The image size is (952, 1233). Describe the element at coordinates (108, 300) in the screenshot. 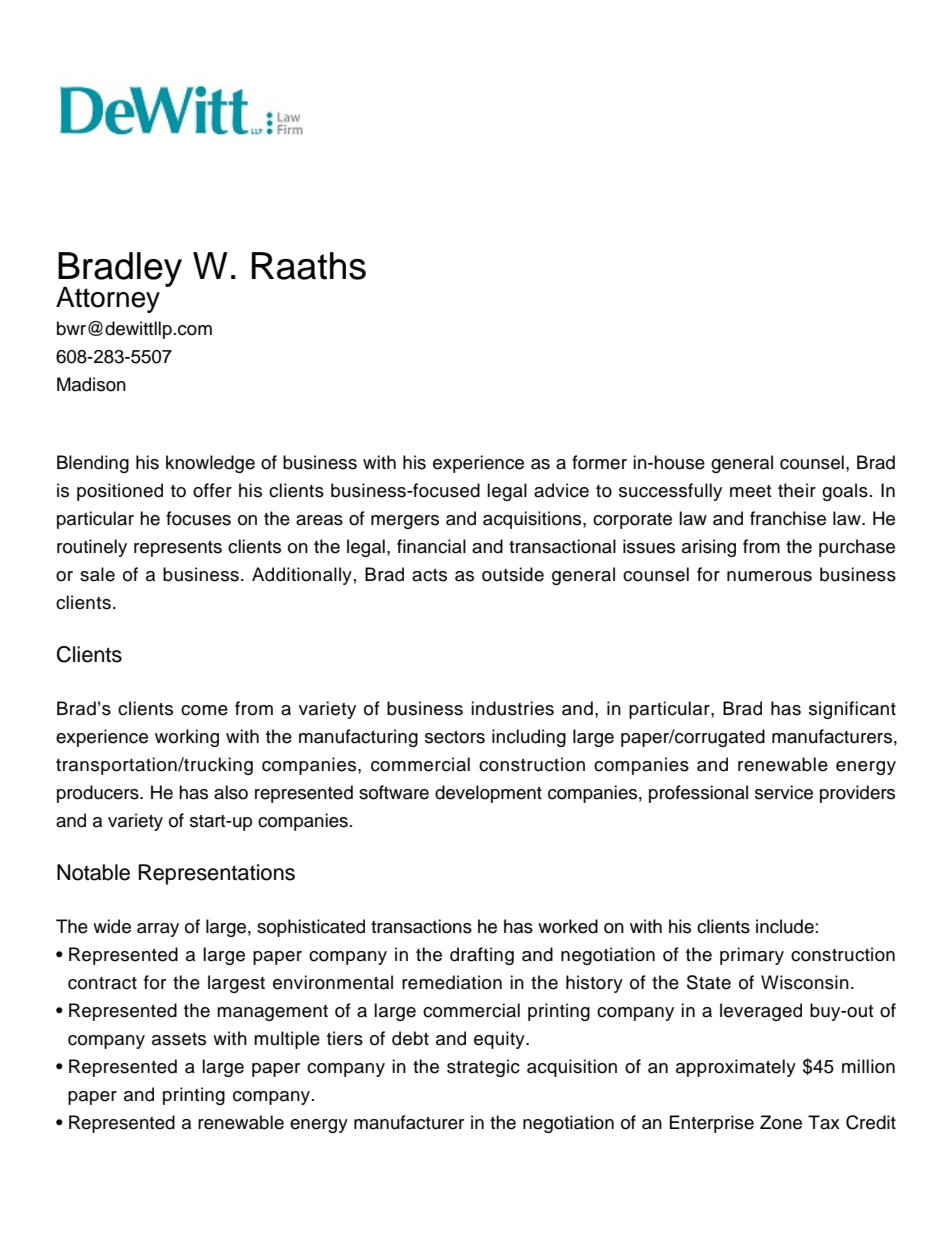

I see `Attorney` at that location.
